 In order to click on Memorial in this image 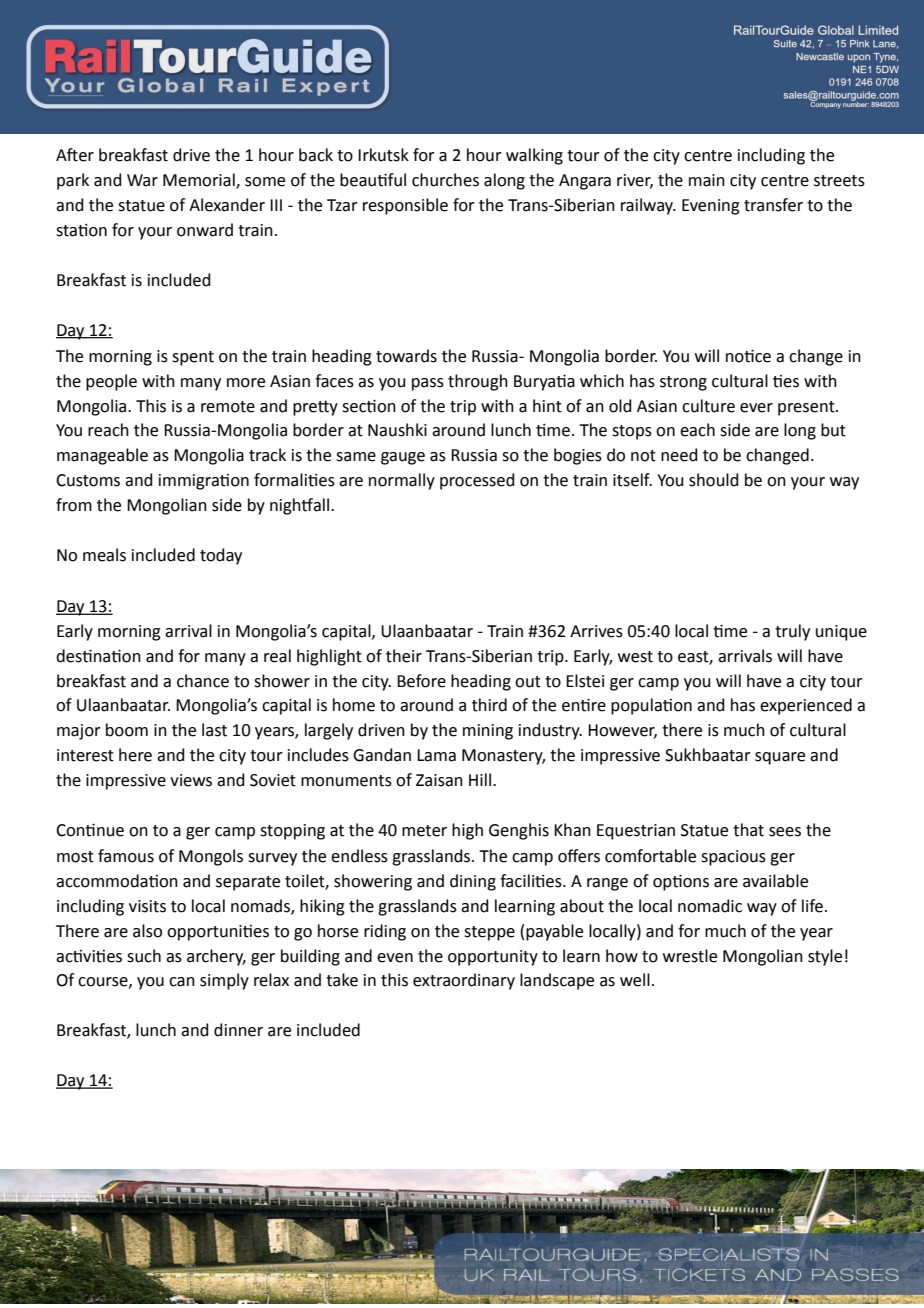, I will do `click(200, 181)`.
